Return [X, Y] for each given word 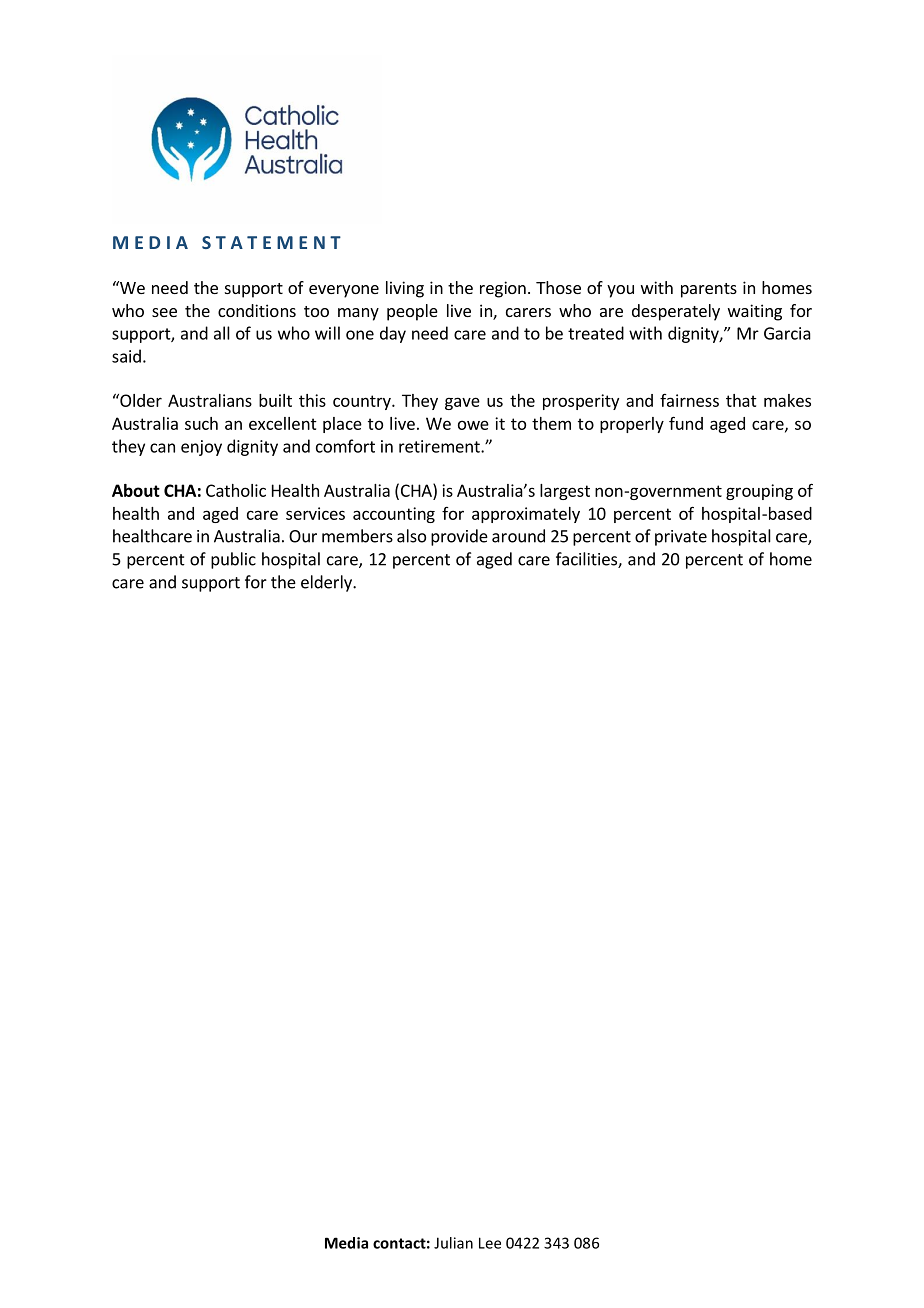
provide [459, 537]
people [412, 312]
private [681, 538]
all [222, 333]
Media [346, 1243]
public [233, 560]
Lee [490, 1243]
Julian [453, 1243]
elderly [327, 583]
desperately [676, 312]
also [411, 536]
